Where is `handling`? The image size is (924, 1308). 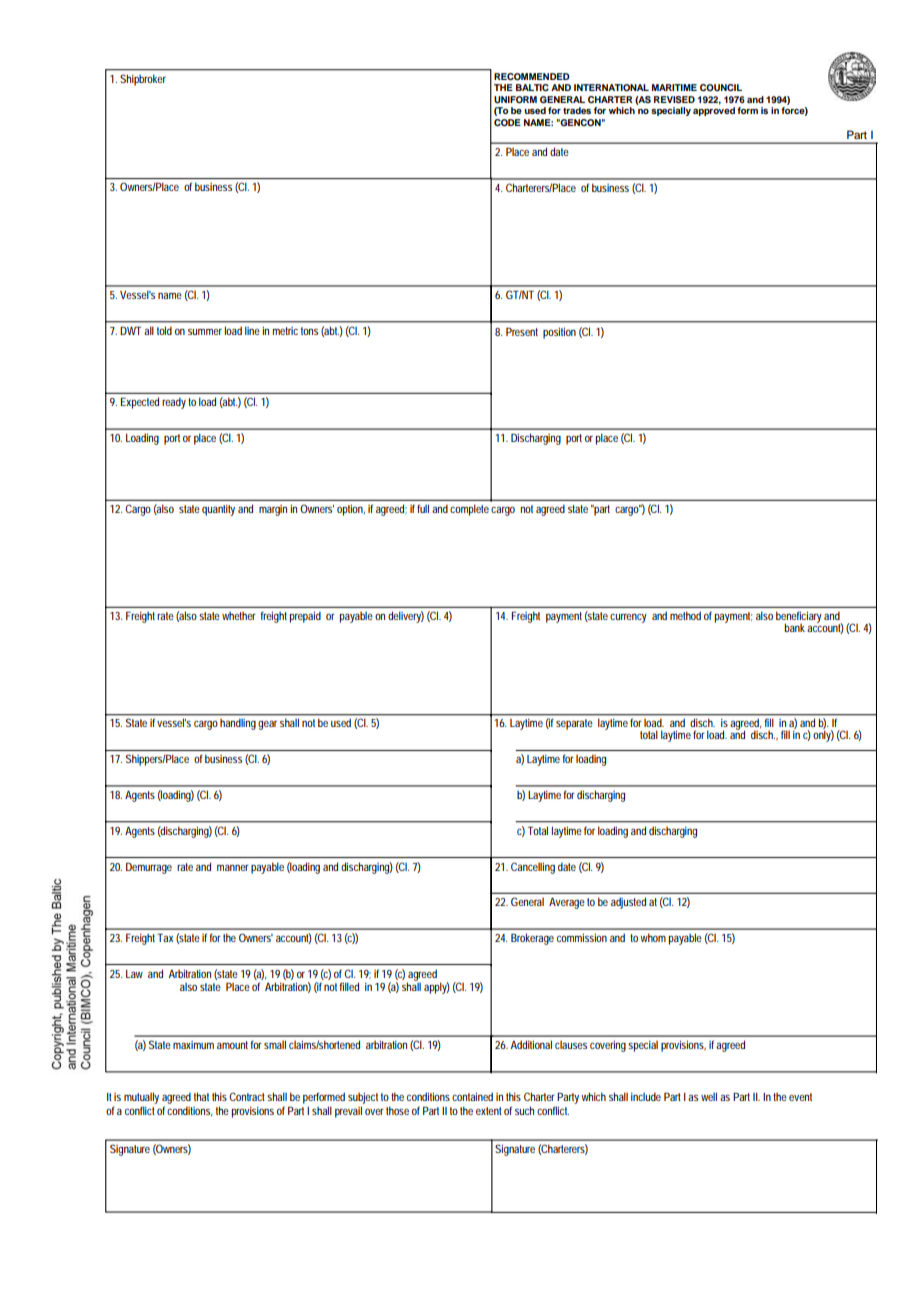 handling is located at coordinates (238, 724).
